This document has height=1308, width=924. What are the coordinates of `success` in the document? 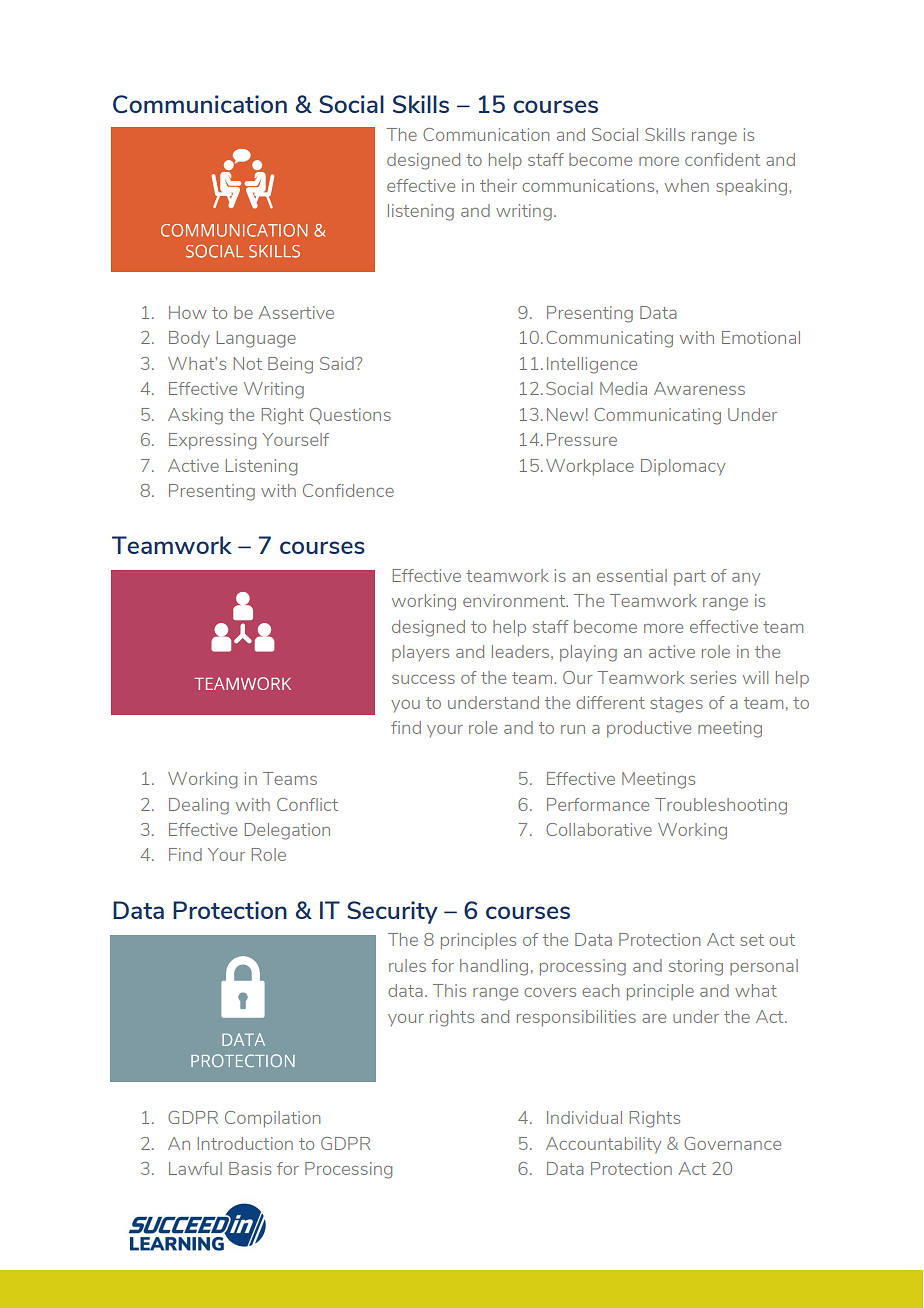 It's located at (423, 679).
